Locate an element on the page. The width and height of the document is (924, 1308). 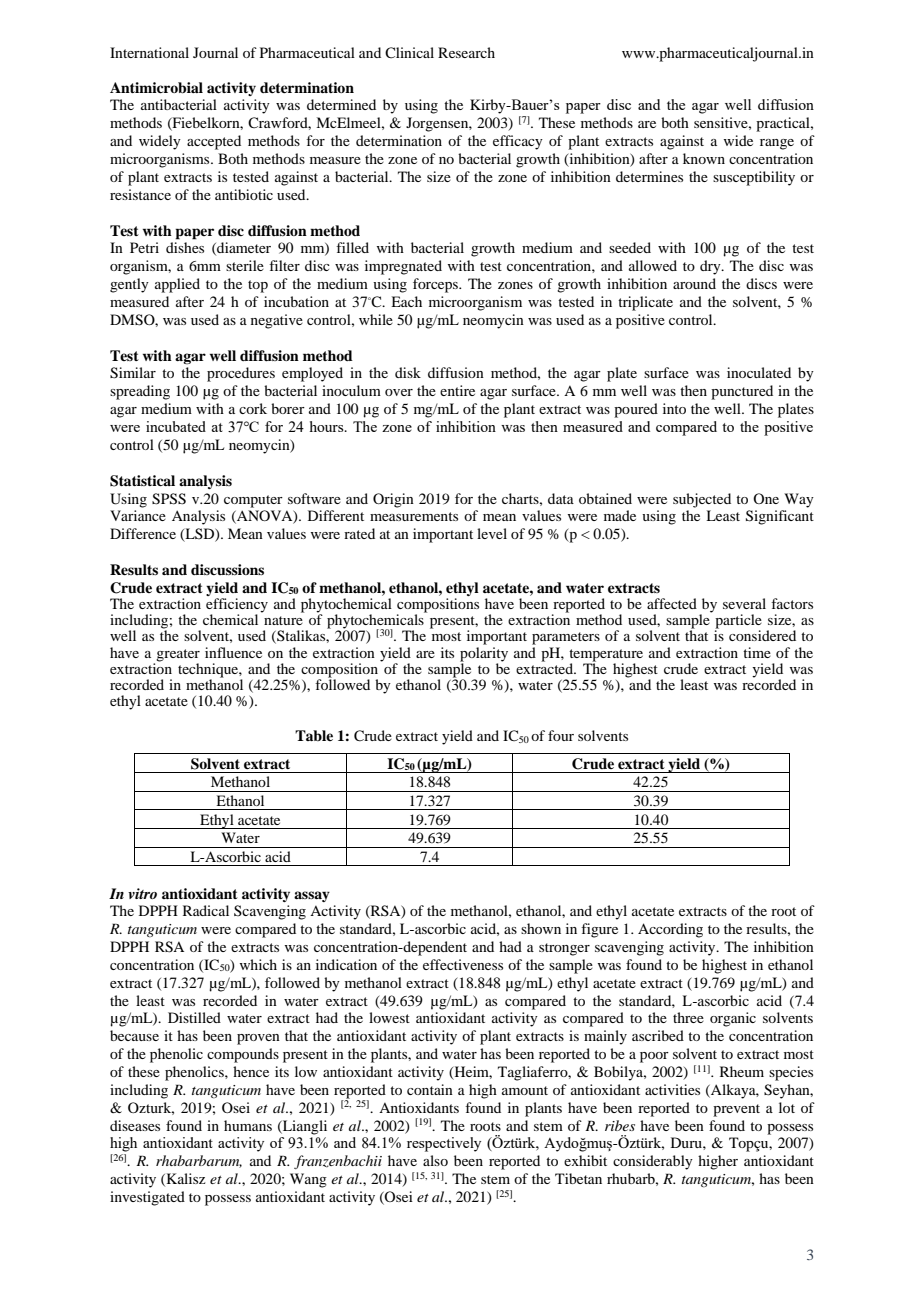
also is located at coordinates (435, 1160).
